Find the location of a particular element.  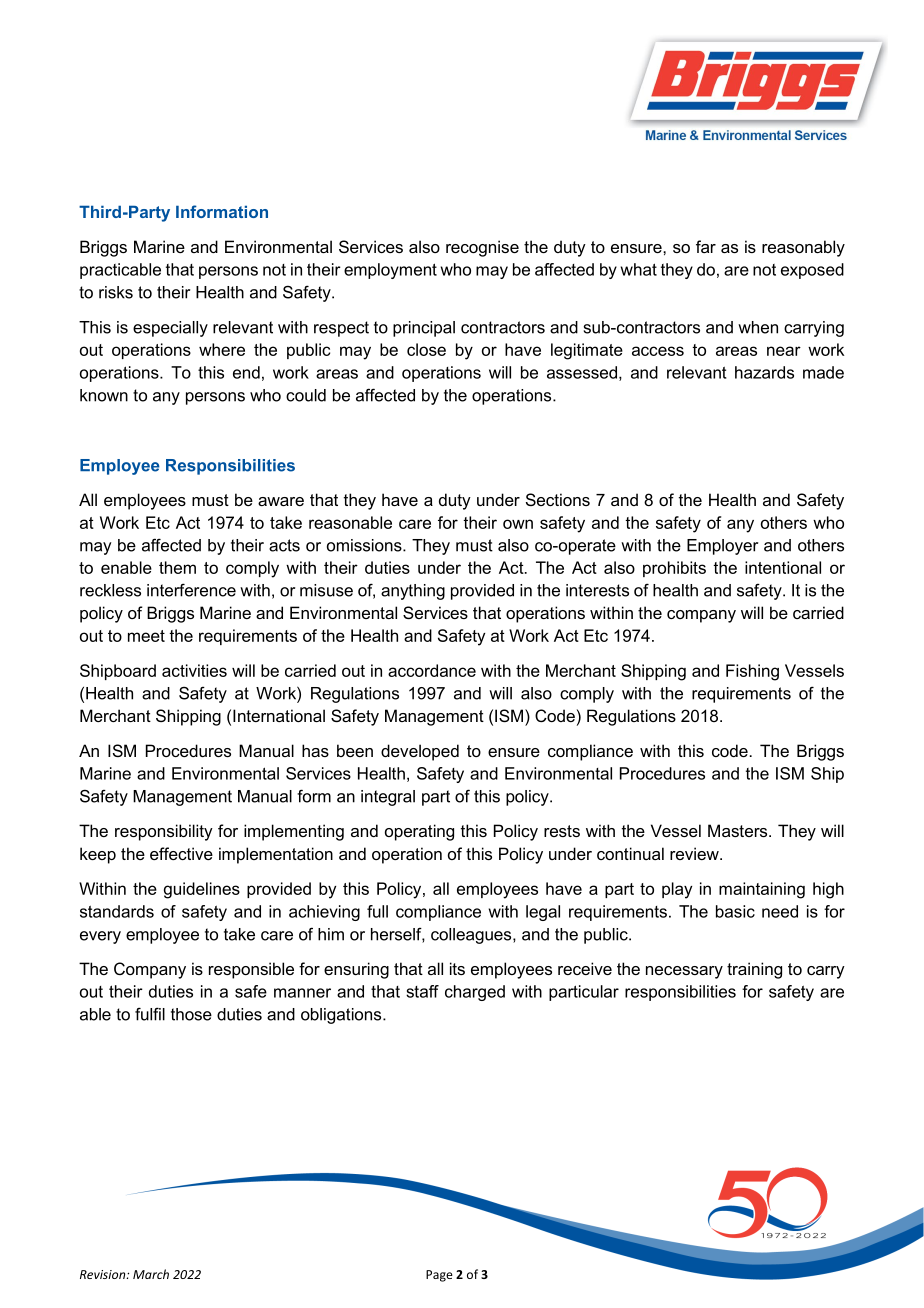

responsibility is located at coordinates (164, 832).
